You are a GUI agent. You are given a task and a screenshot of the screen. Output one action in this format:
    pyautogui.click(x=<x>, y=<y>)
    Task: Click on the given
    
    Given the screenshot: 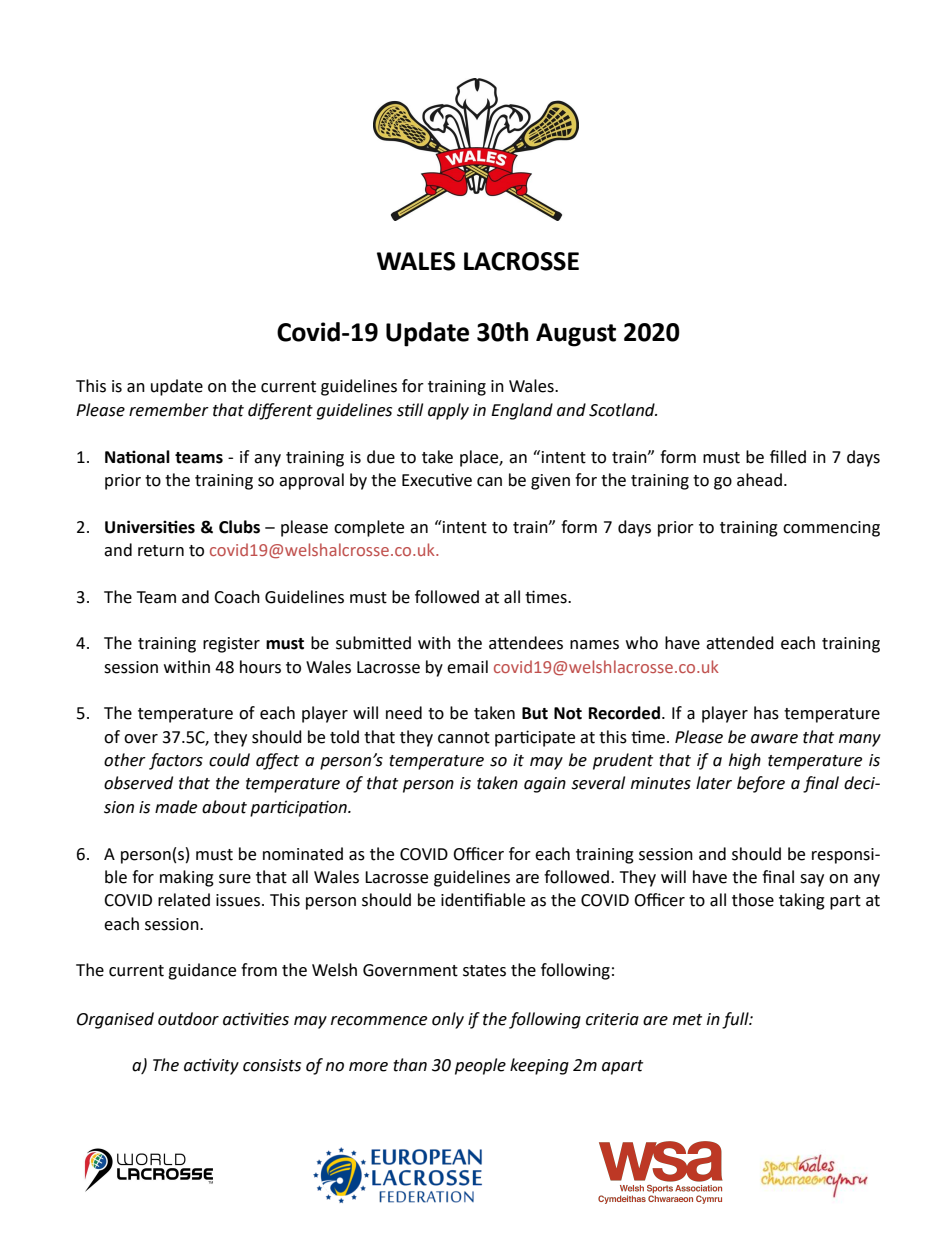 What is the action you would take?
    pyautogui.click(x=550, y=482)
